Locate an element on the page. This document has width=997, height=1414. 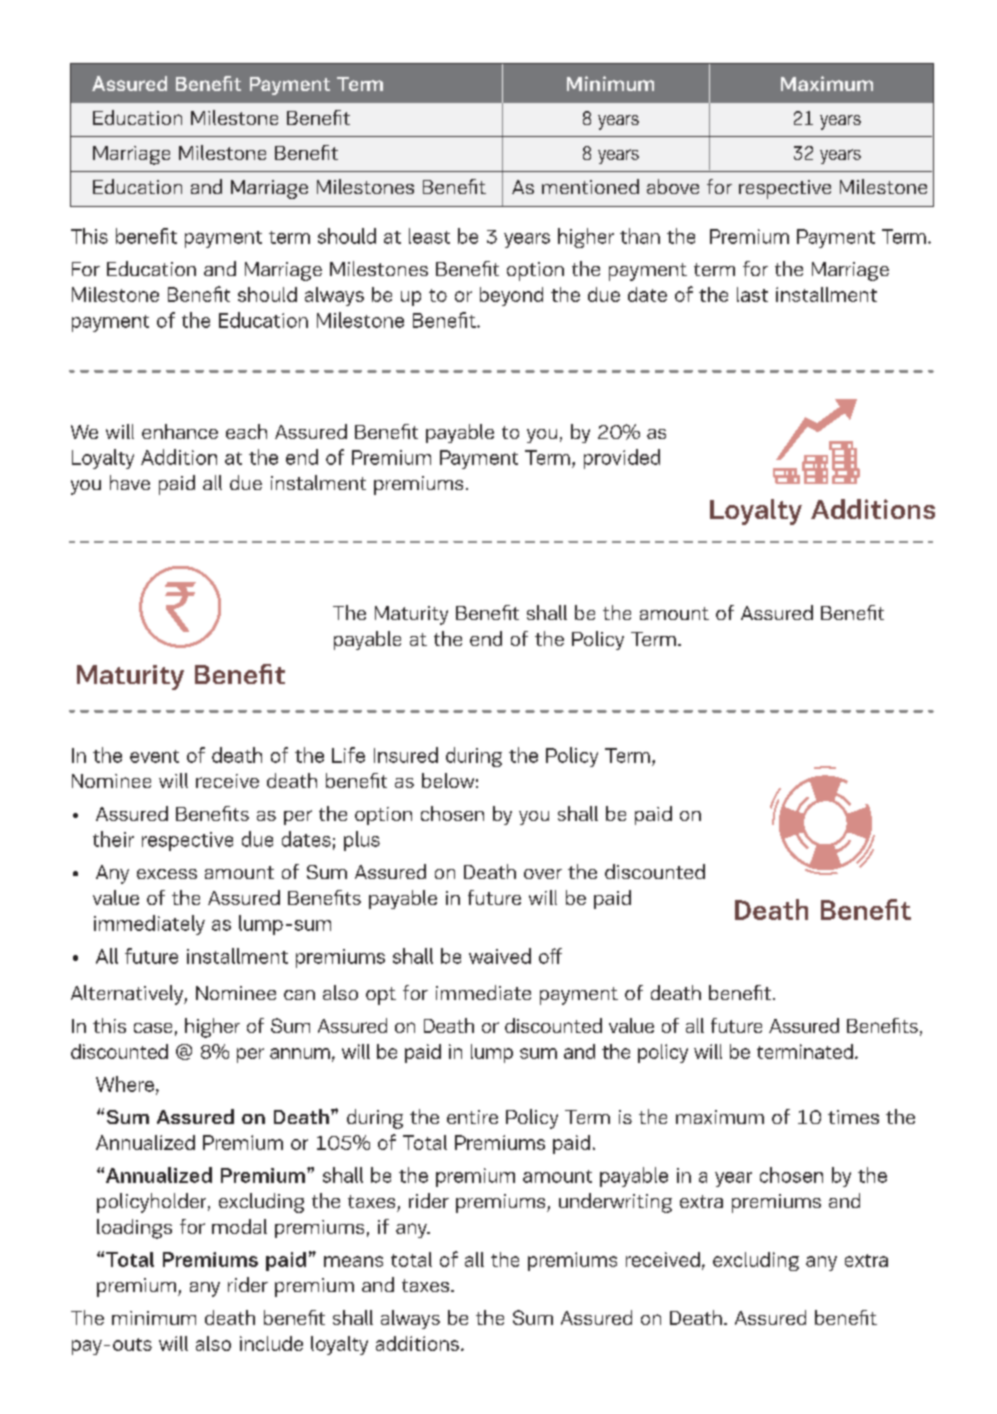
provided is located at coordinates (622, 459).
